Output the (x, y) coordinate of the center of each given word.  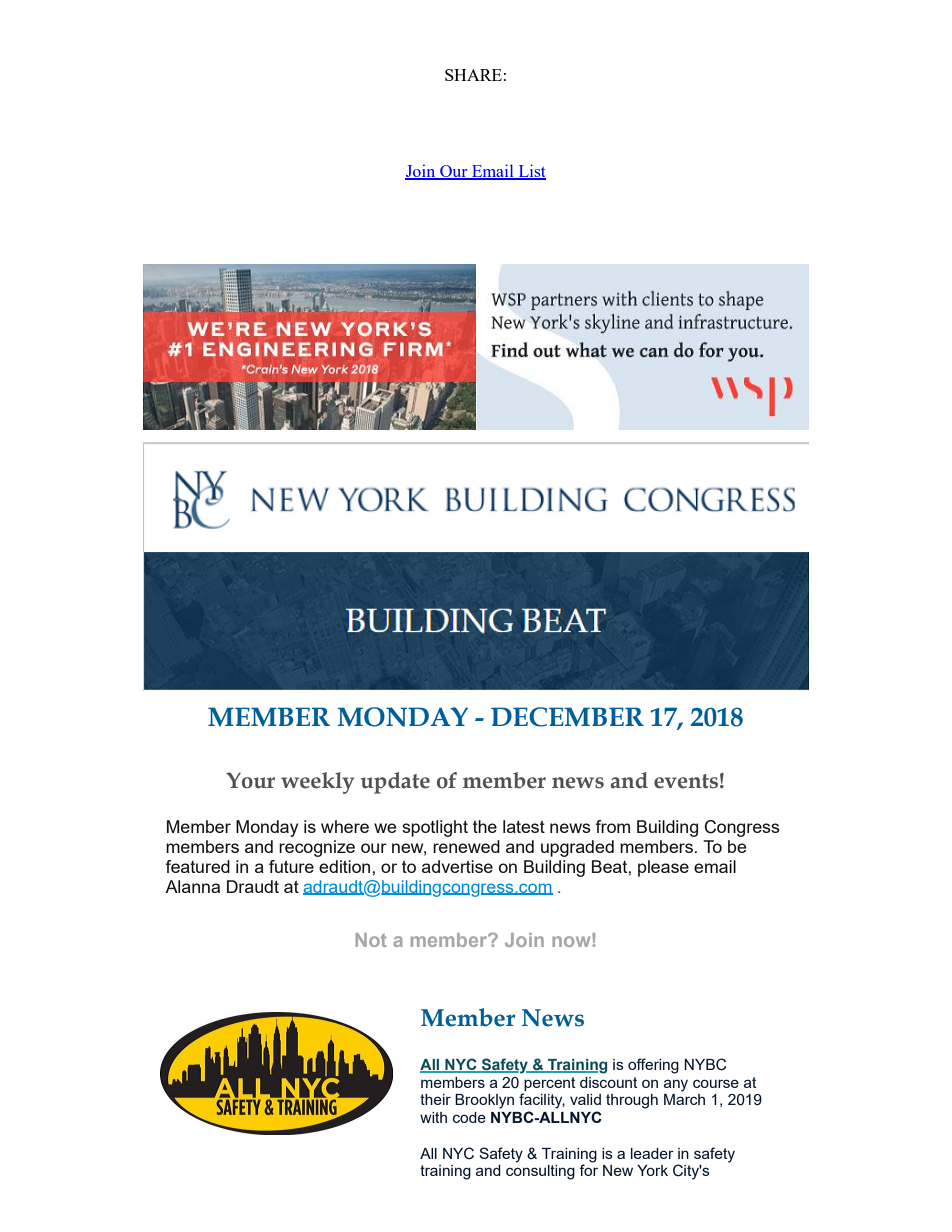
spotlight (435, 828)
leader (652, 1153)
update (395, 783)
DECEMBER (567, 717)
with (433, 1117)
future (291, 866)
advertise (457, 866)
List (531, 172)
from (612, 826)
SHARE (473, 75)
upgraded (577, 848)
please (663, 868)
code (469, 1117)
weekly (317, 783)
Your (250, 780)
